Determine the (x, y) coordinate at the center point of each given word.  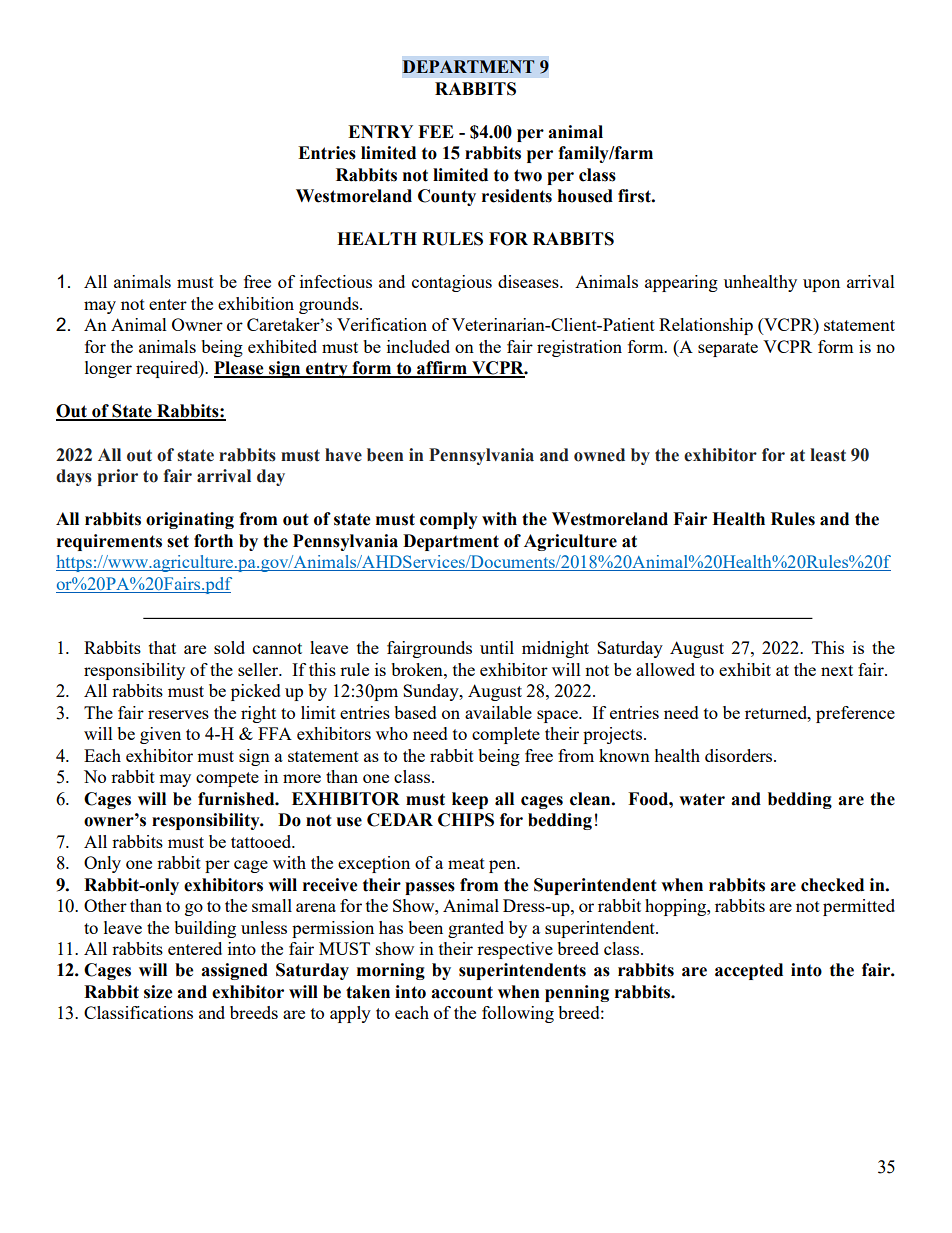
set (178, 541)
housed (585, 196)
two (528, 175)
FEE (436, 131)
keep (470, 800)
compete (227, 779)
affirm (442, 369)
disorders (740, 755)
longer (108, 369)
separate (728, 349)
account (462, 992)
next (837, 670)
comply (449, 520)
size (158, 992)
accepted (749, 971)
